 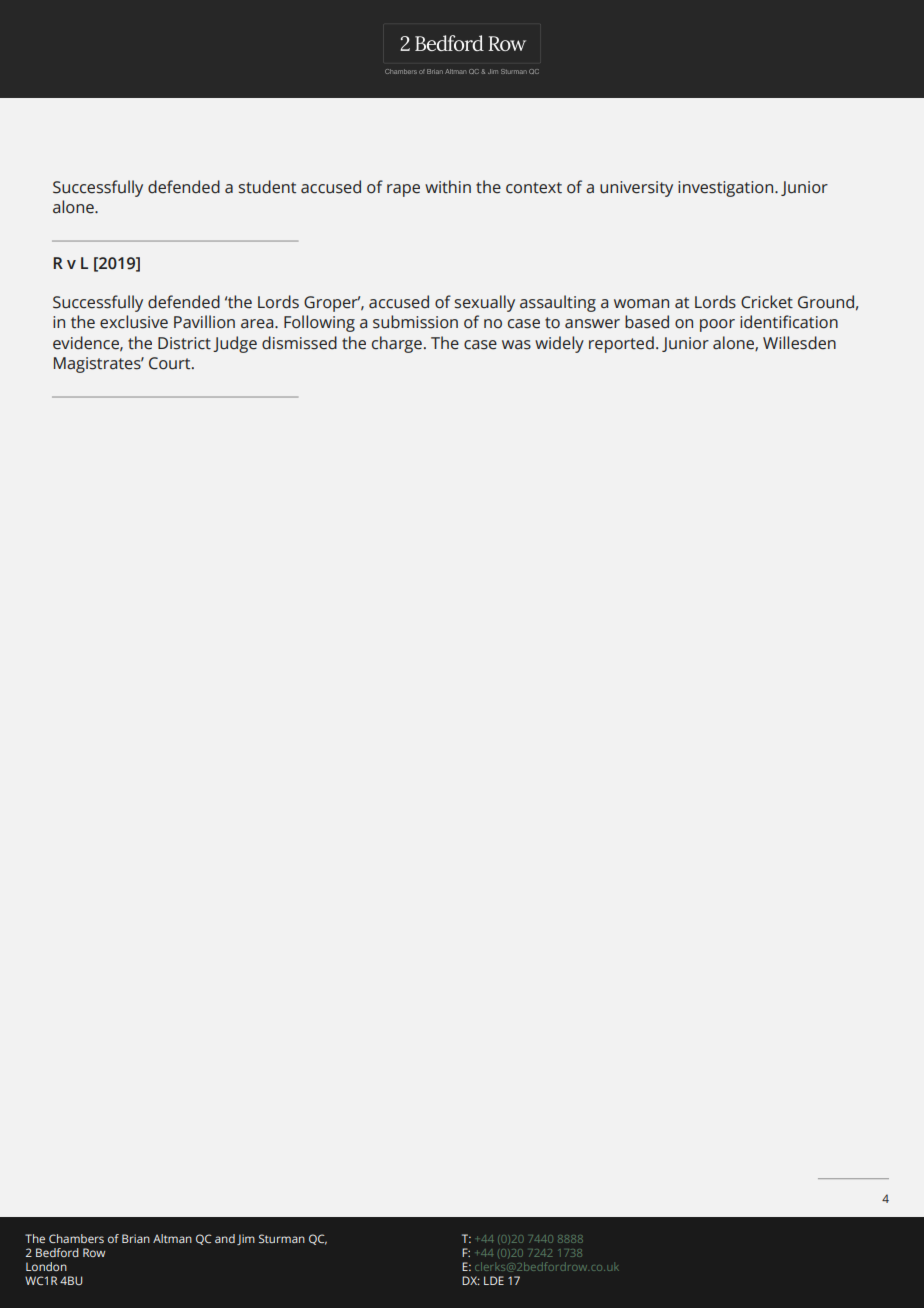 What do you see at coordinates (171, 363) in the document?
I see `Court` at bounding box center [171, 363].
